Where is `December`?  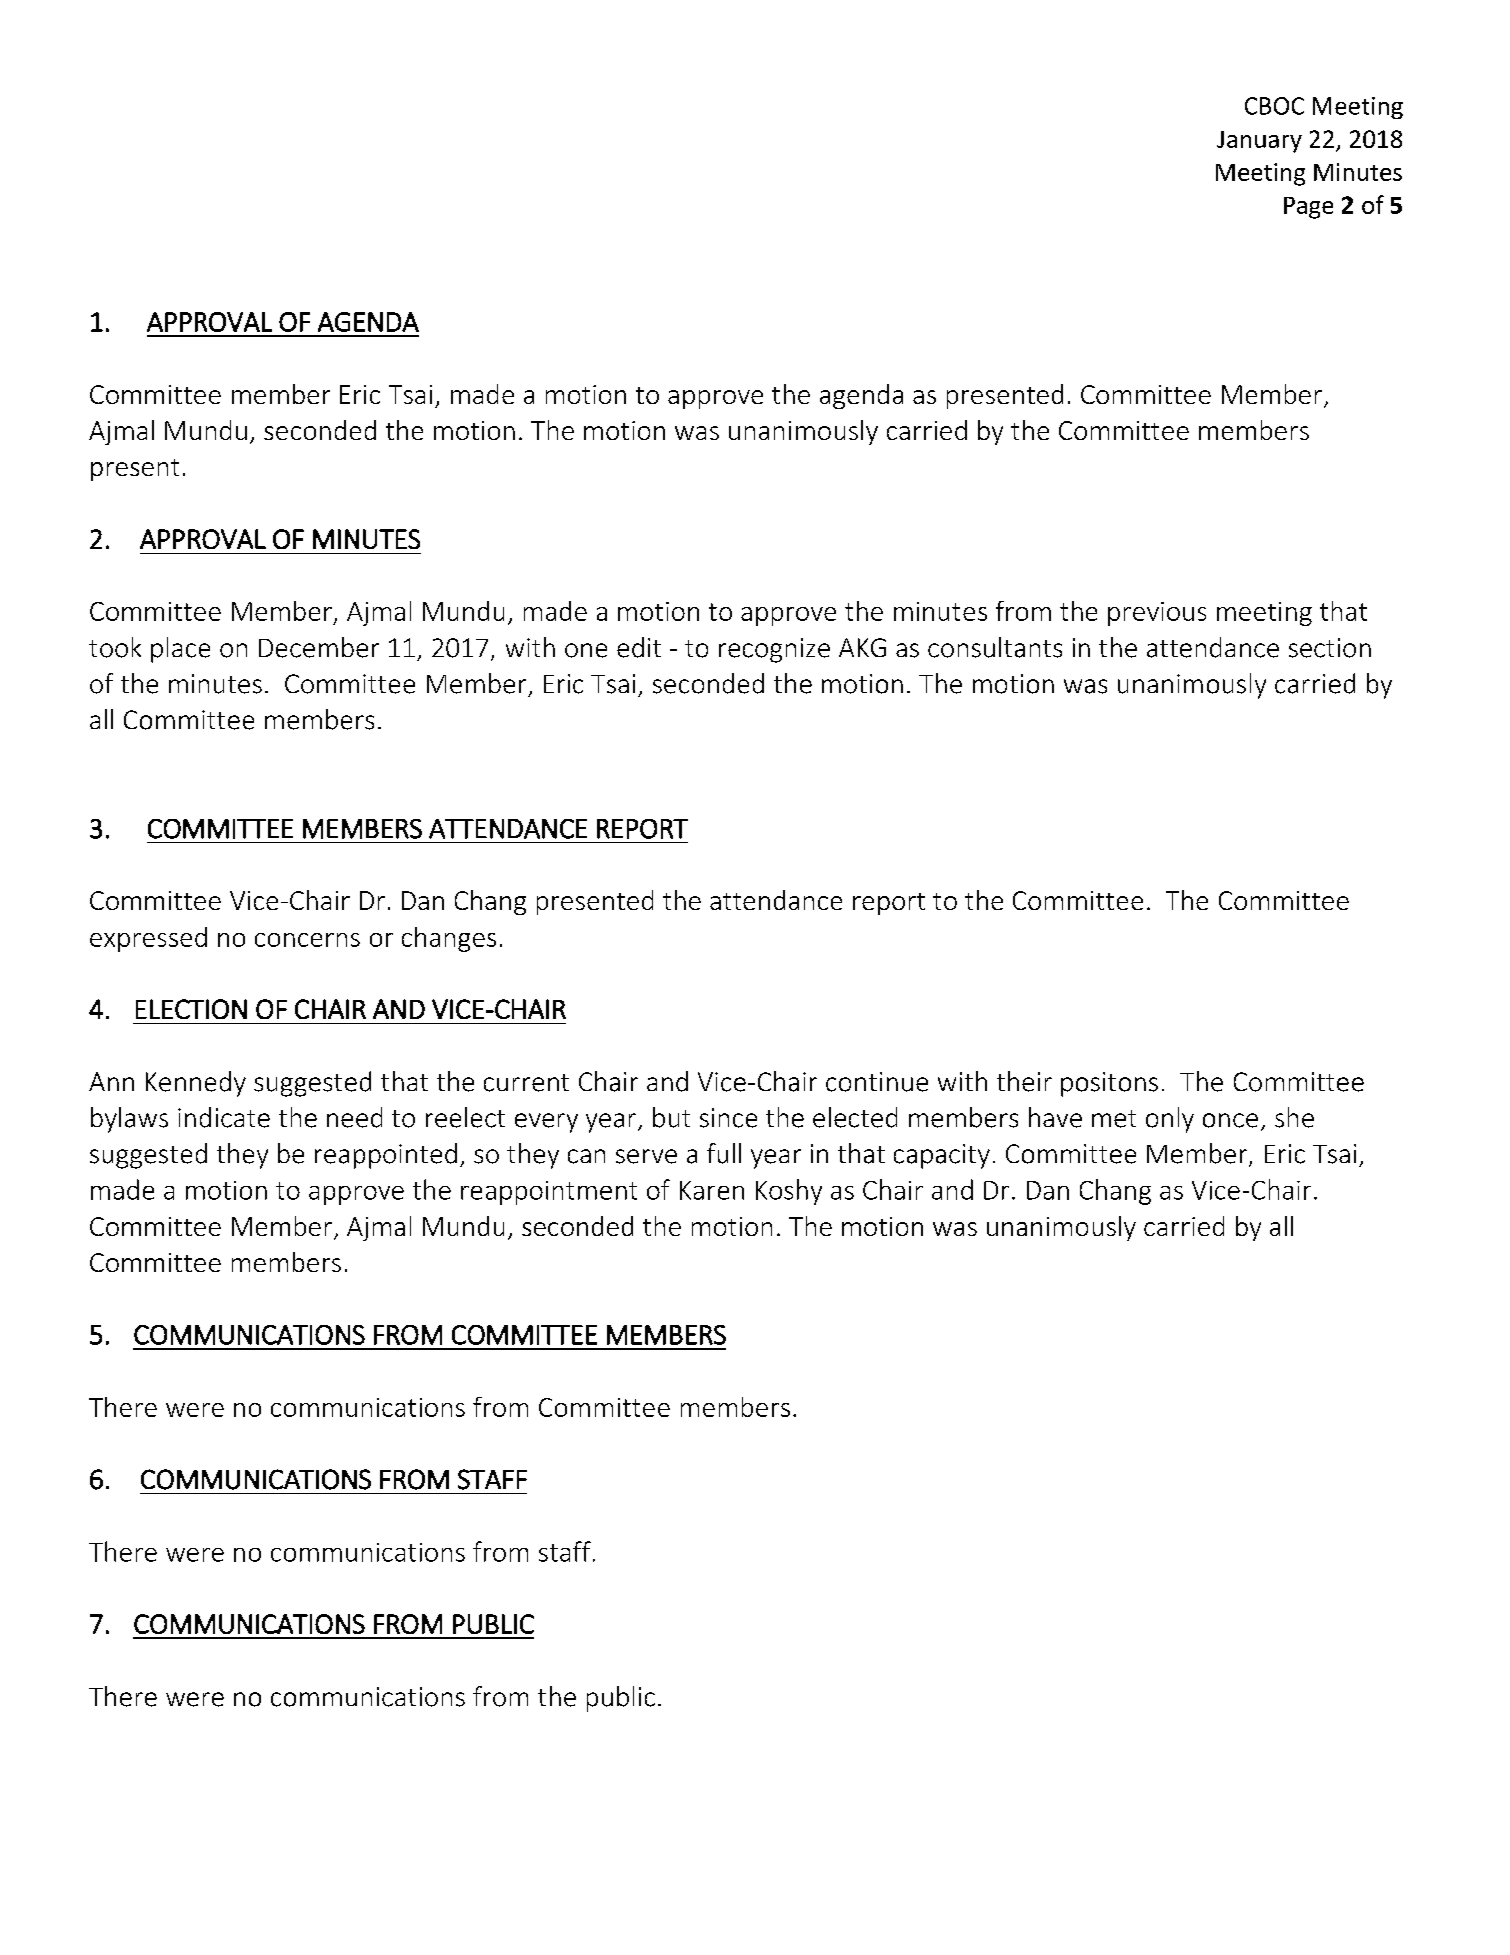 December is located at coordinates (319, 647).
